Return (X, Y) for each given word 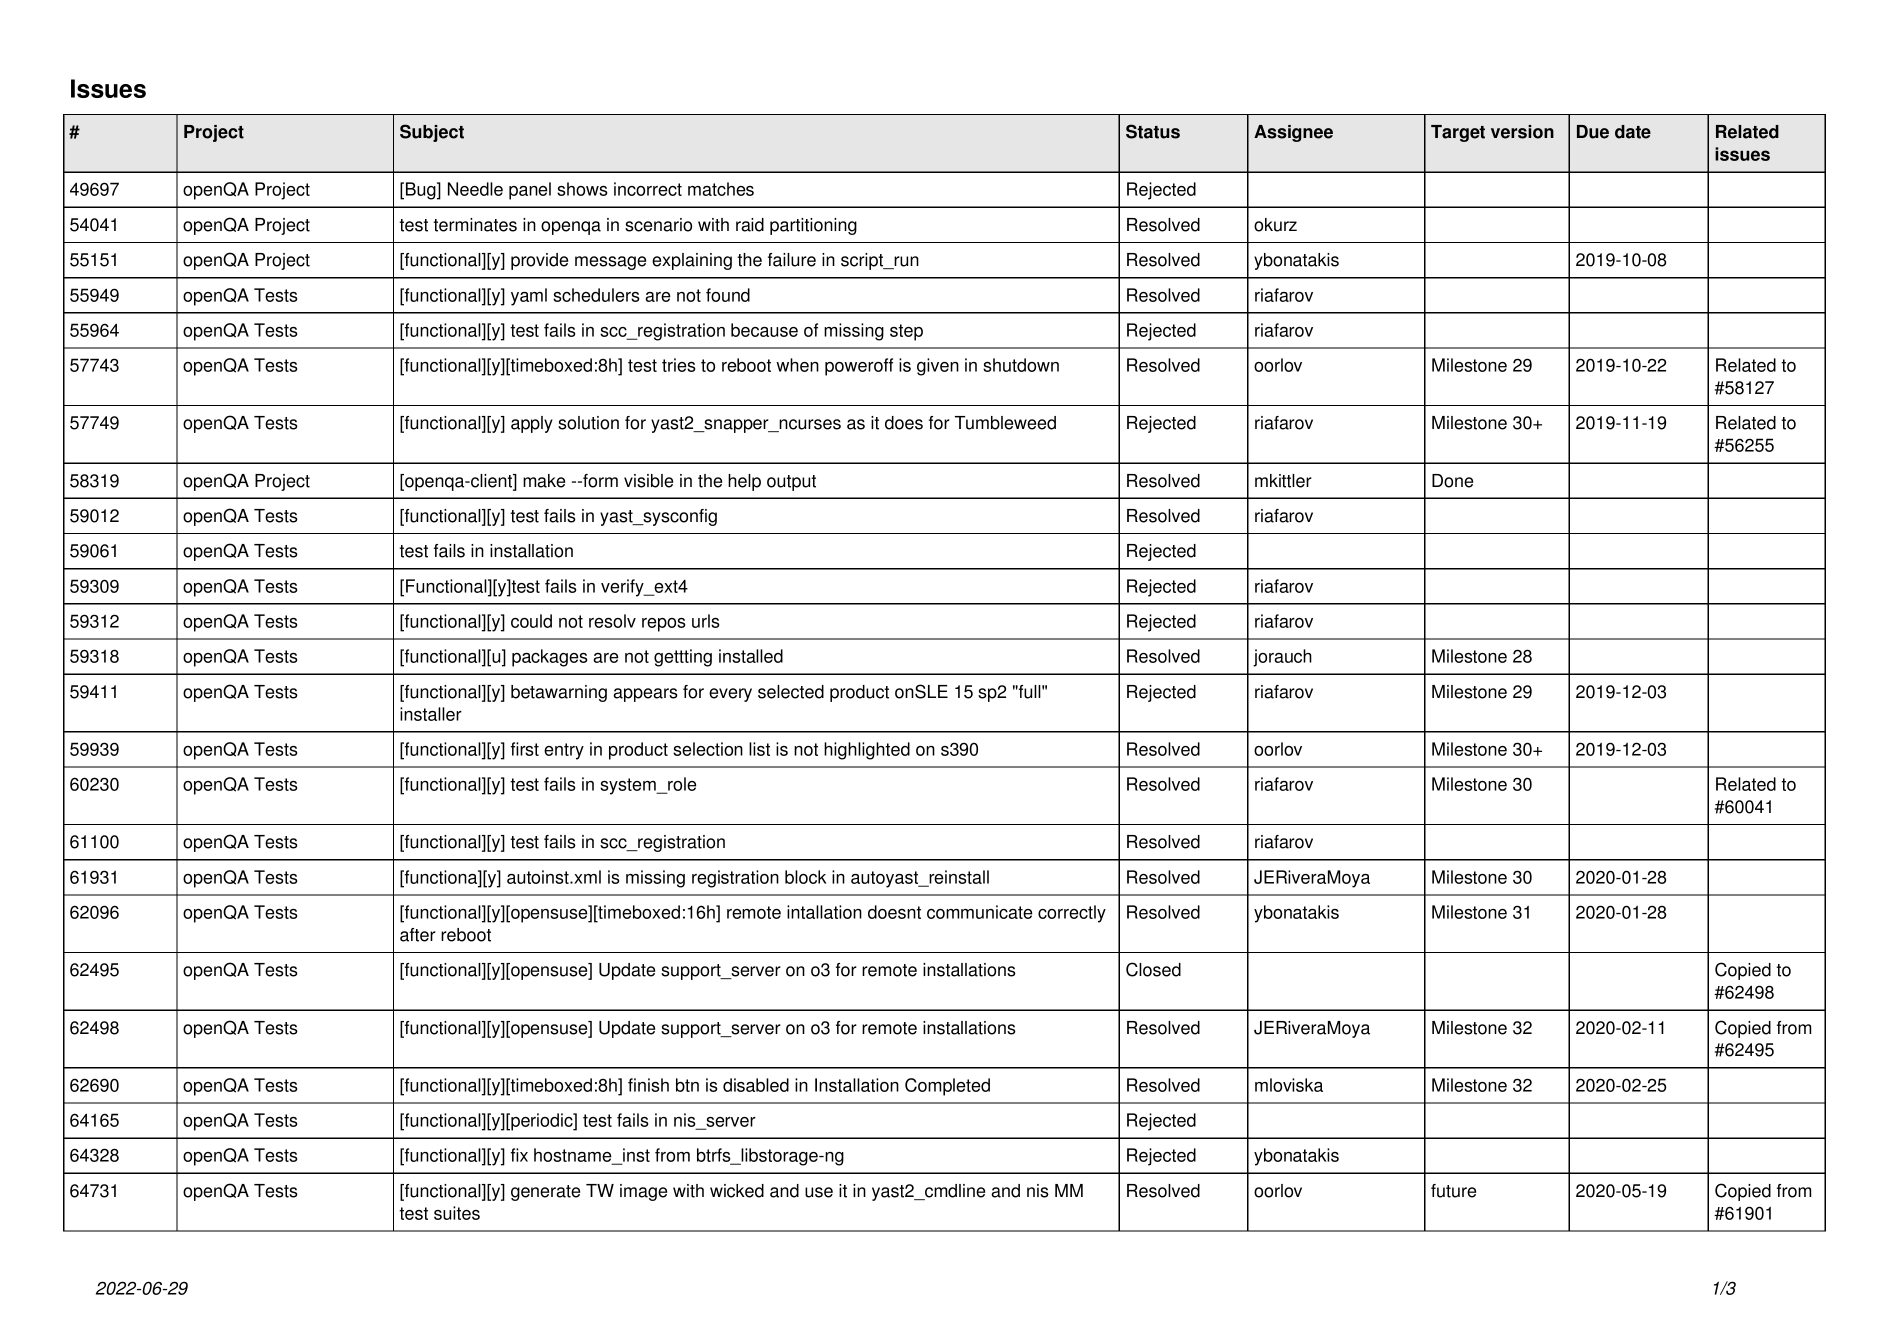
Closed (1153, 969)
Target (1458, 133)
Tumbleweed (1005, 423)
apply (532, 424)
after (418, 935)
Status (1153, 131)
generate (545, 1193)
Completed (947, 1087)
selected (791, 692)
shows (582, 189)
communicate (979, 912)
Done (1452, 481)
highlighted (867, 751)
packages (549, 658)
